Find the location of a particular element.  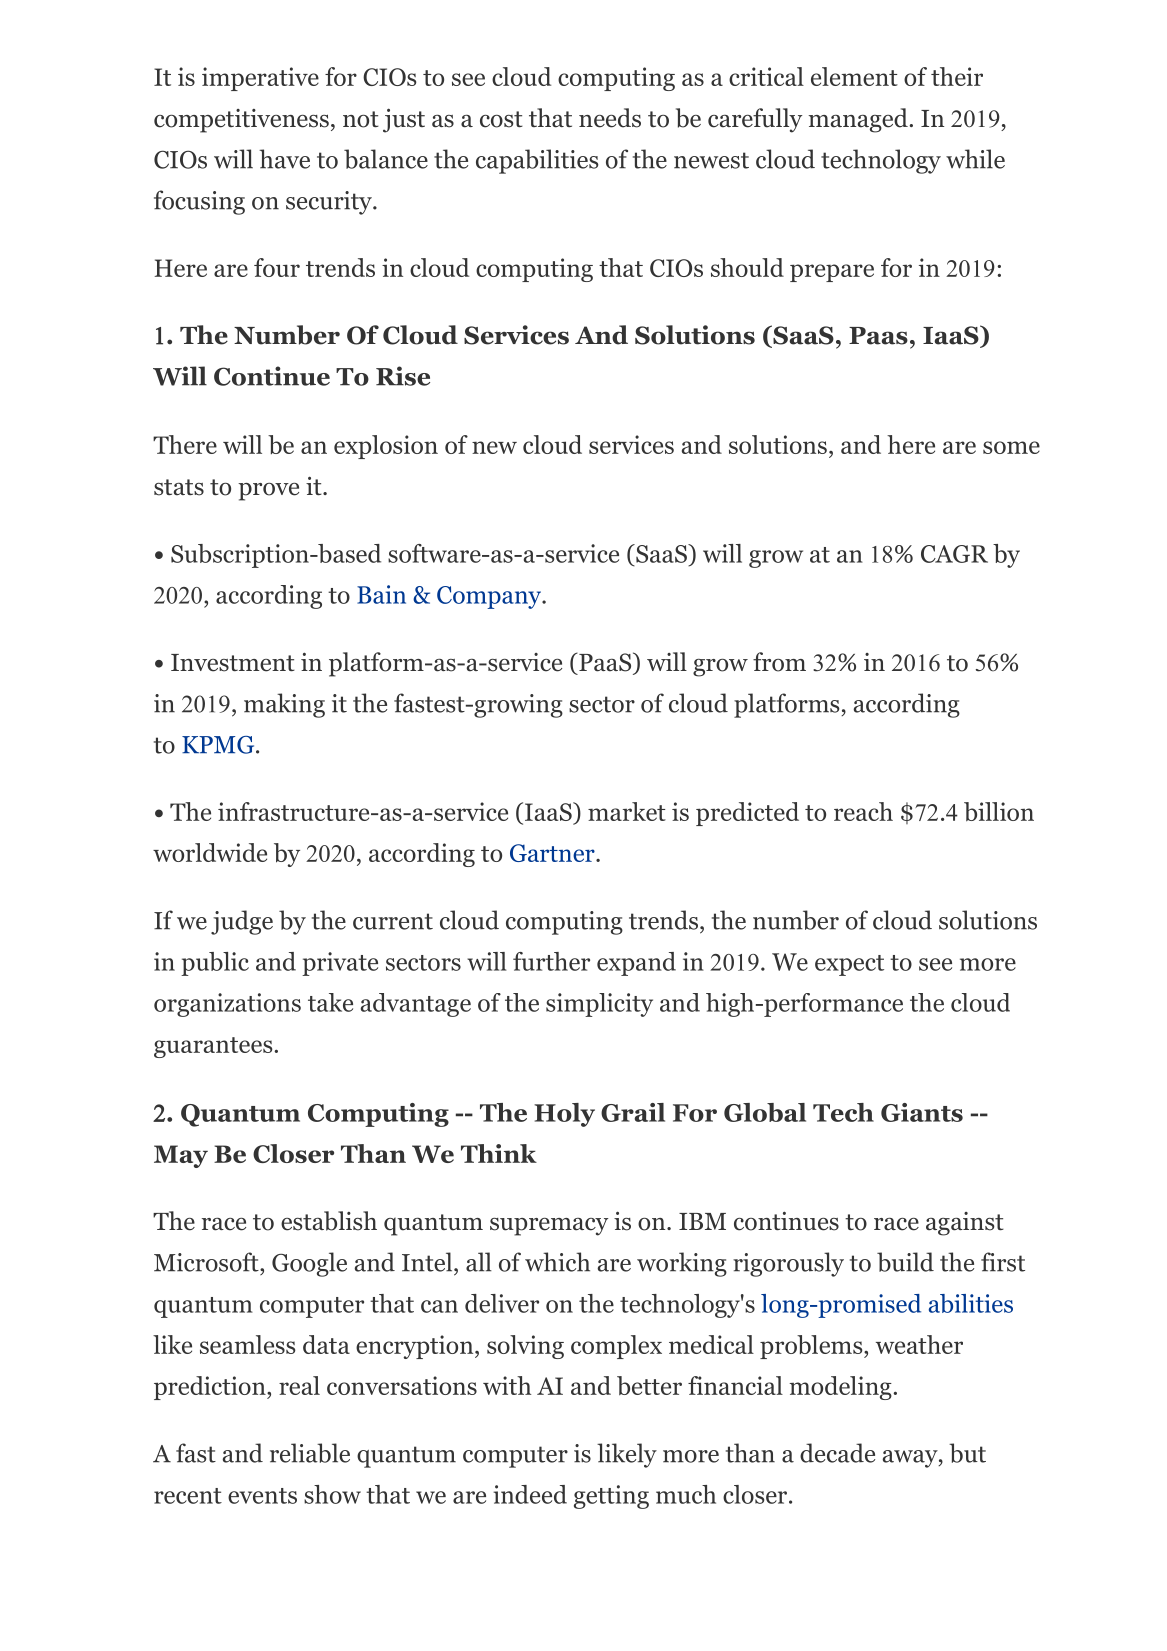

May is located at coordinates (181, 1156).
